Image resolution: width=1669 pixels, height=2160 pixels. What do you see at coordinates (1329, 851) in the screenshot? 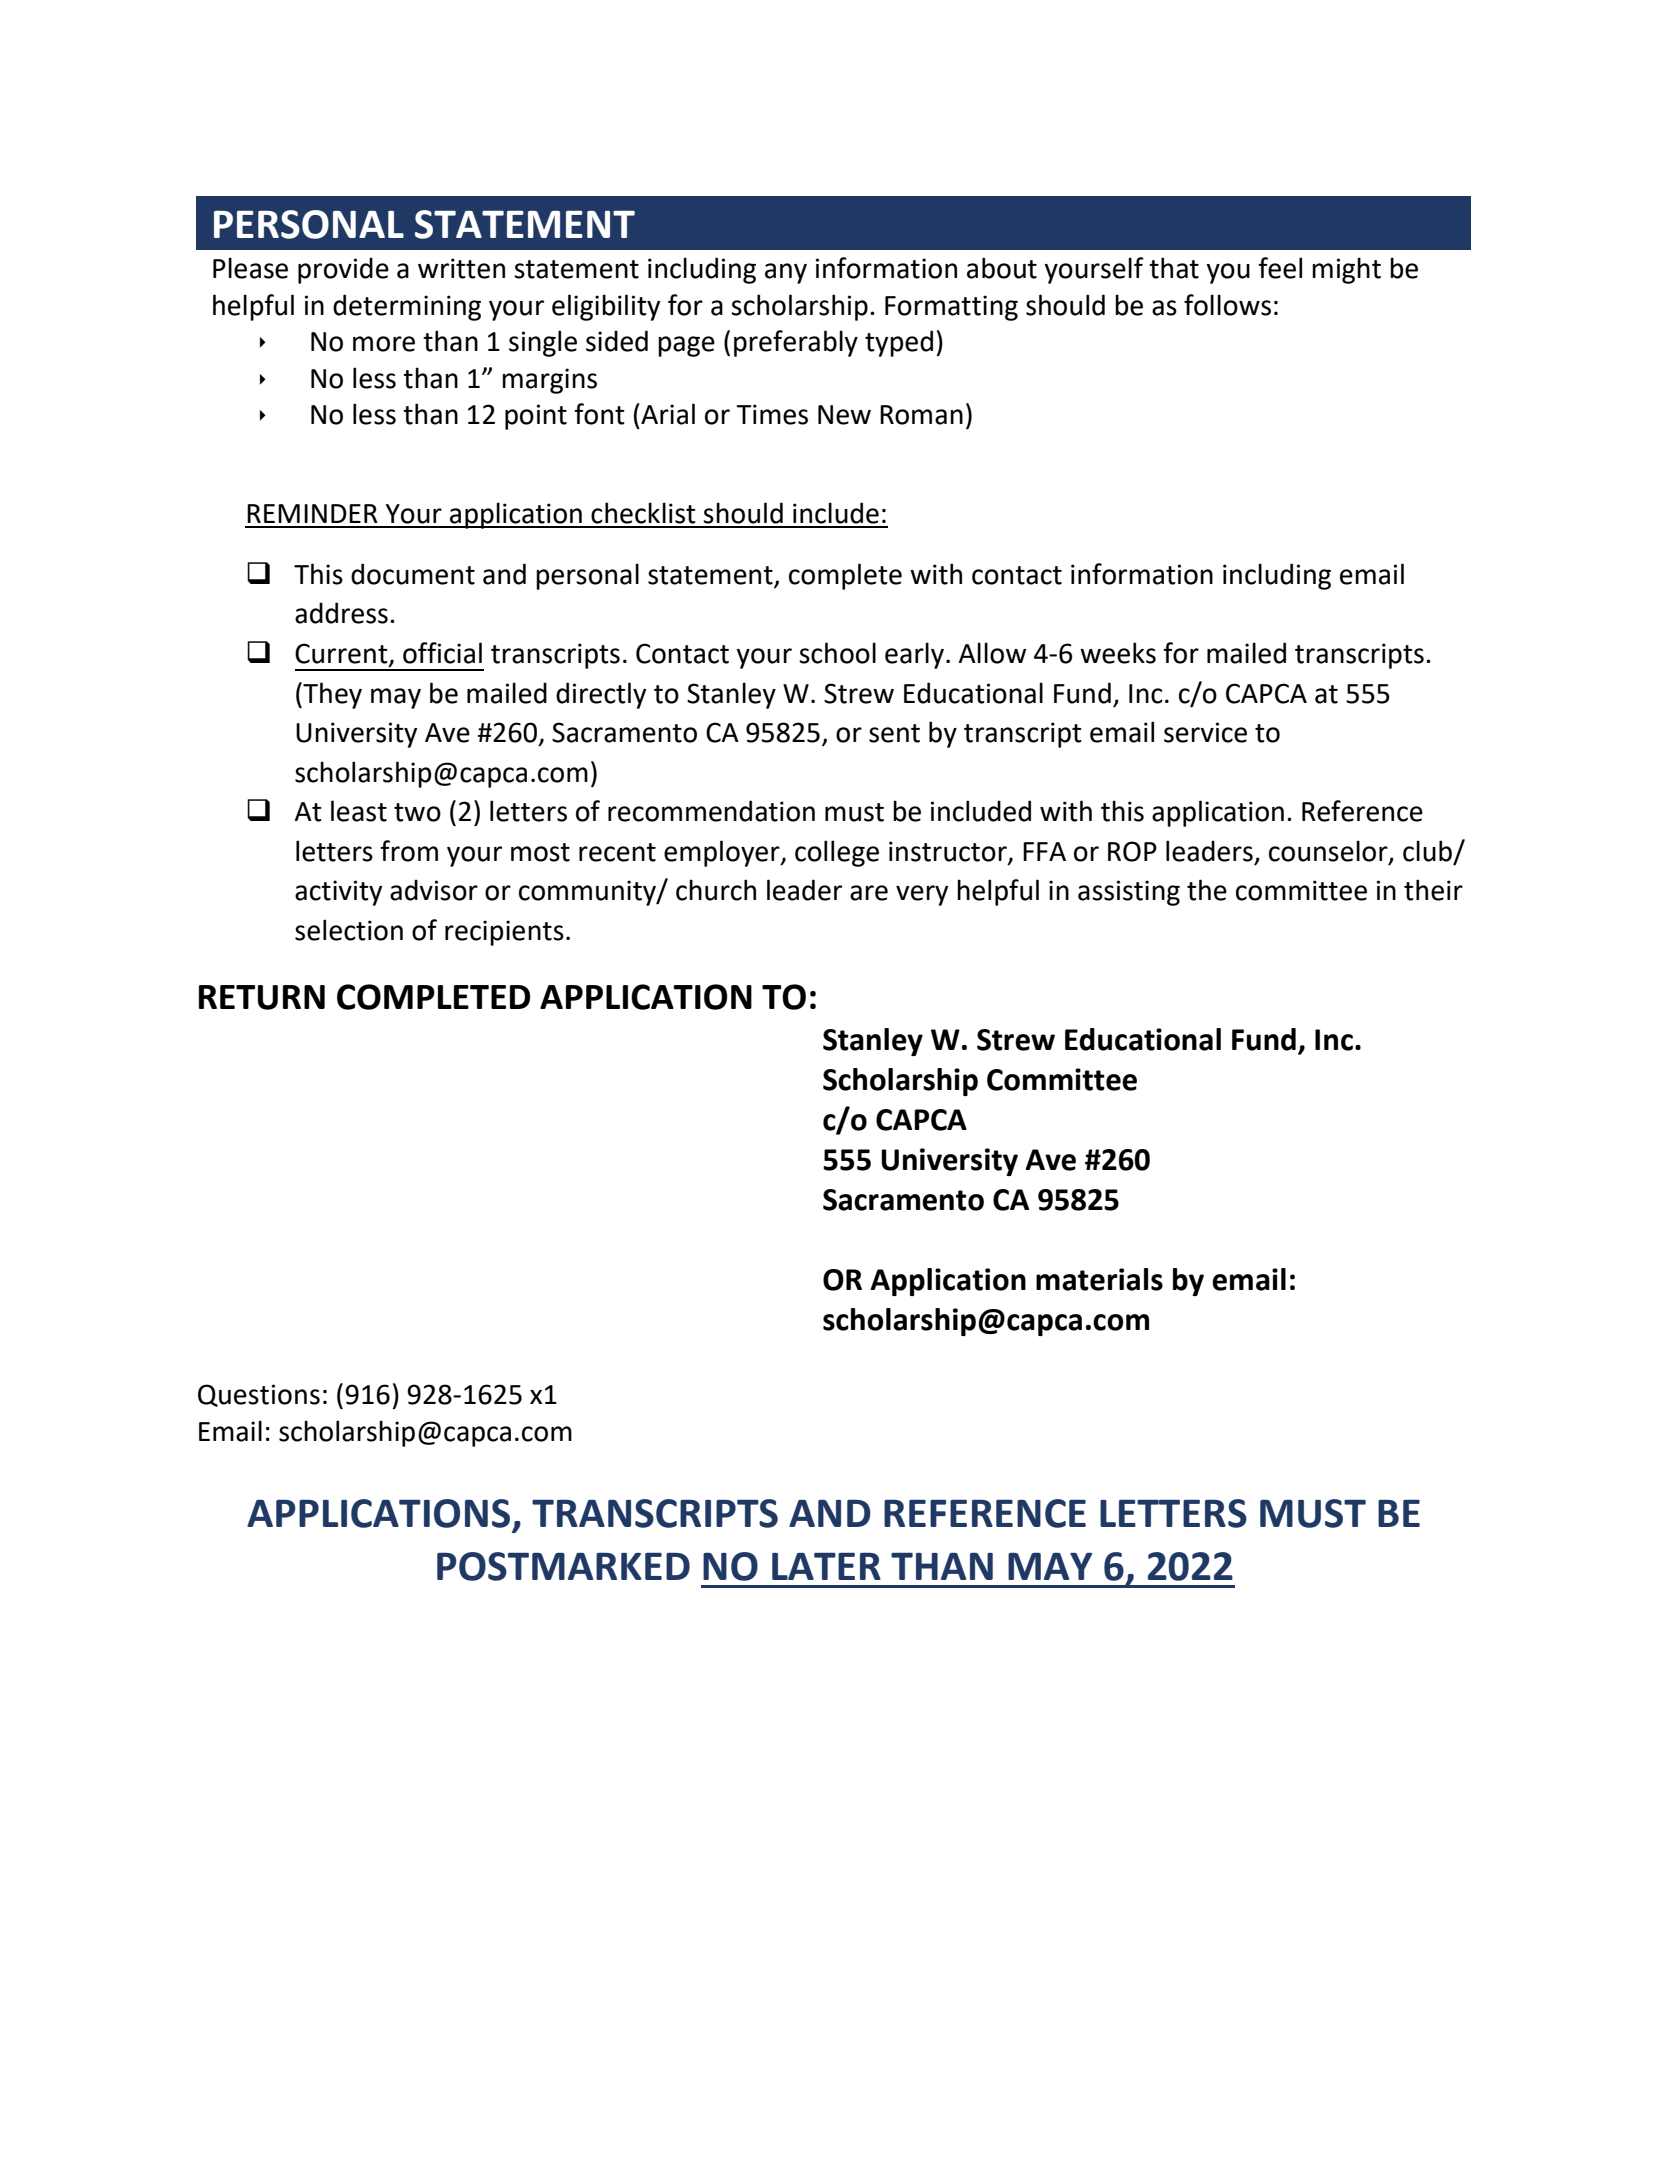
I see `counselor` at bounding box center [1329, 851].
